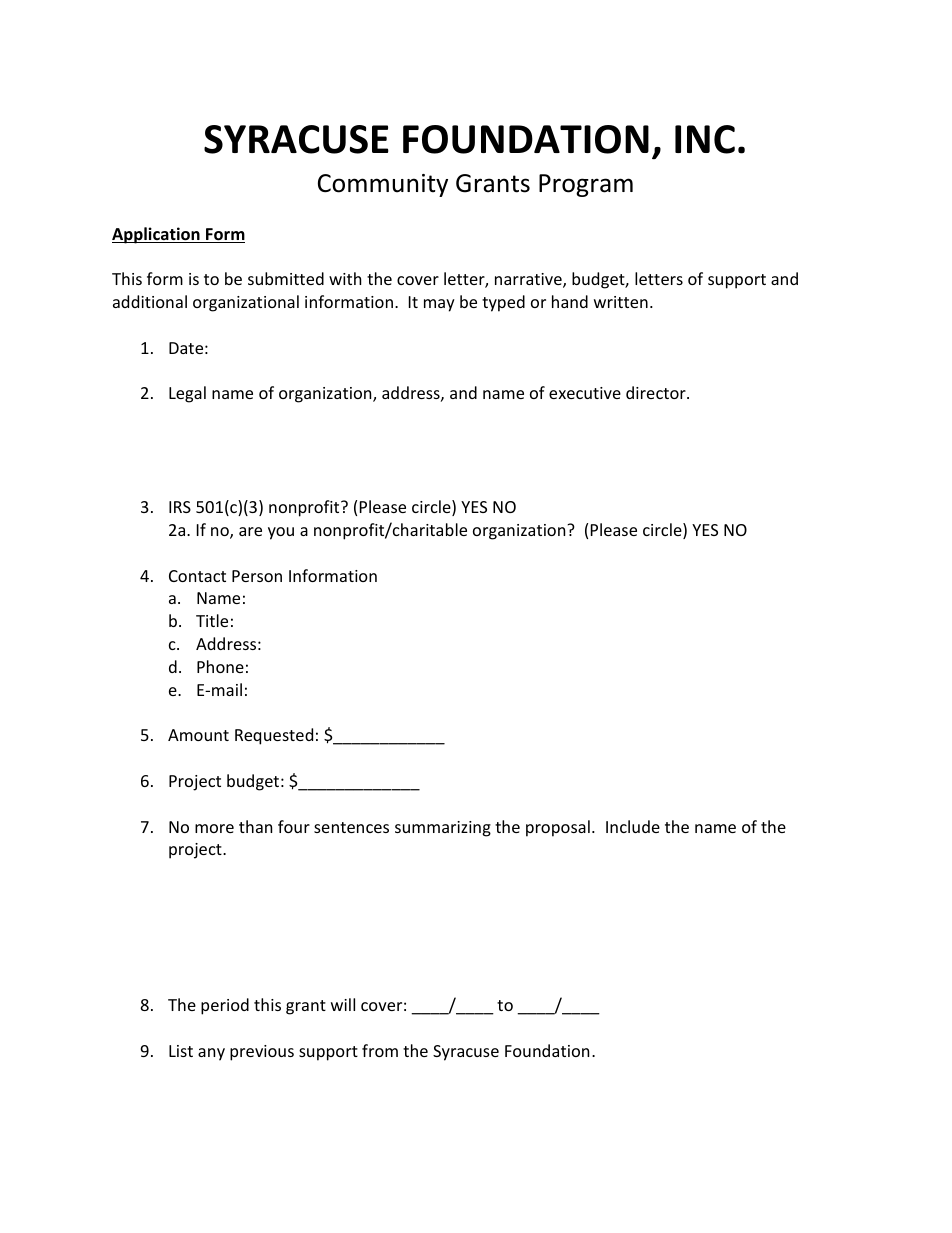  I want to click on you, so click(281, 533).
